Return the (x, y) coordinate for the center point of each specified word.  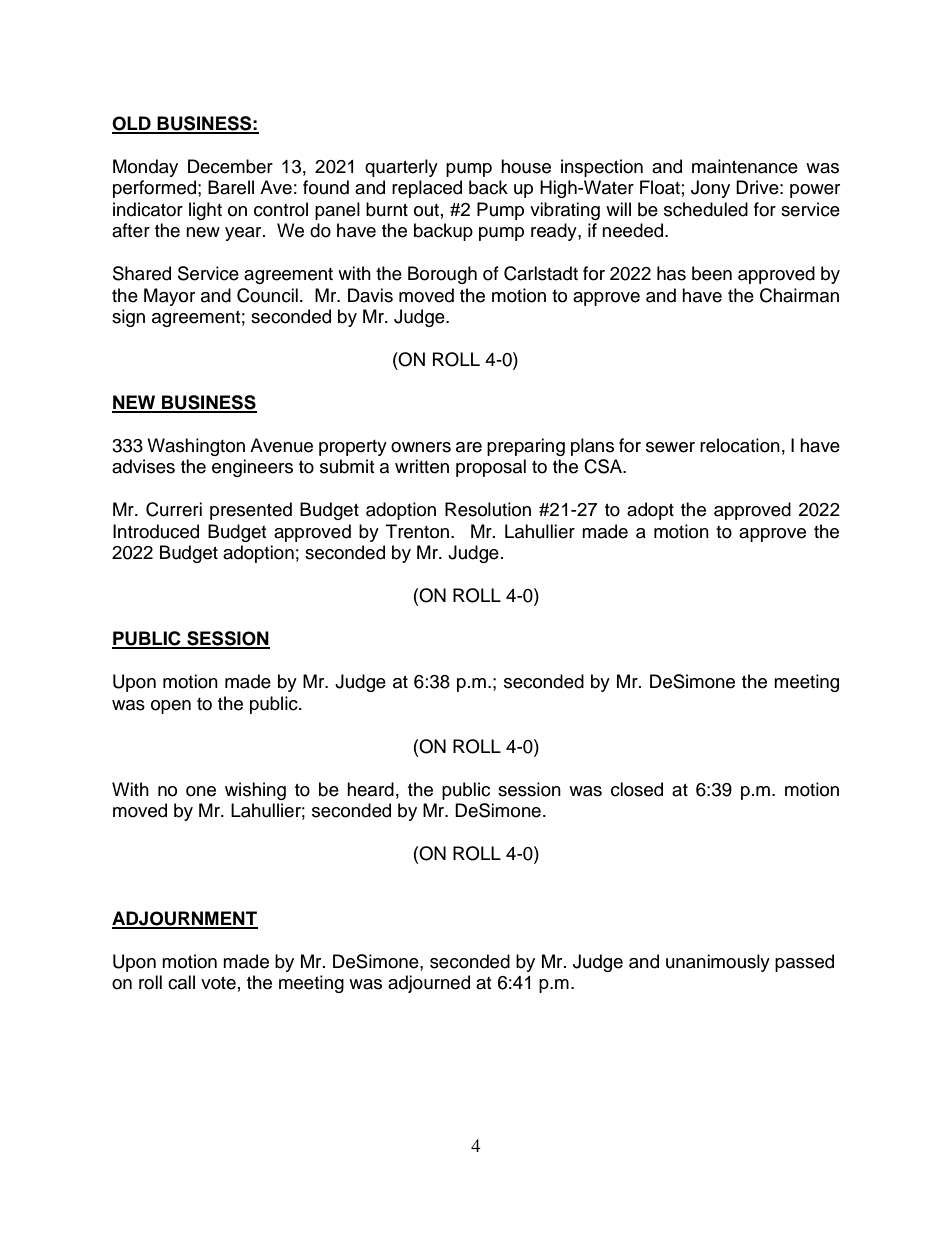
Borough (442, 275)
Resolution (488, 509)
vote (218, 983)
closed (637, 789)
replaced (427, 189)
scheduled (706, 209)
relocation (740, 445)
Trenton (417, 531)
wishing (255, 791)
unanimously (718, 963)
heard (370, 789)
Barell (231, 187)
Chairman (799, 295)
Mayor (169, 297)
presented (251, 511)
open (171, 707)
